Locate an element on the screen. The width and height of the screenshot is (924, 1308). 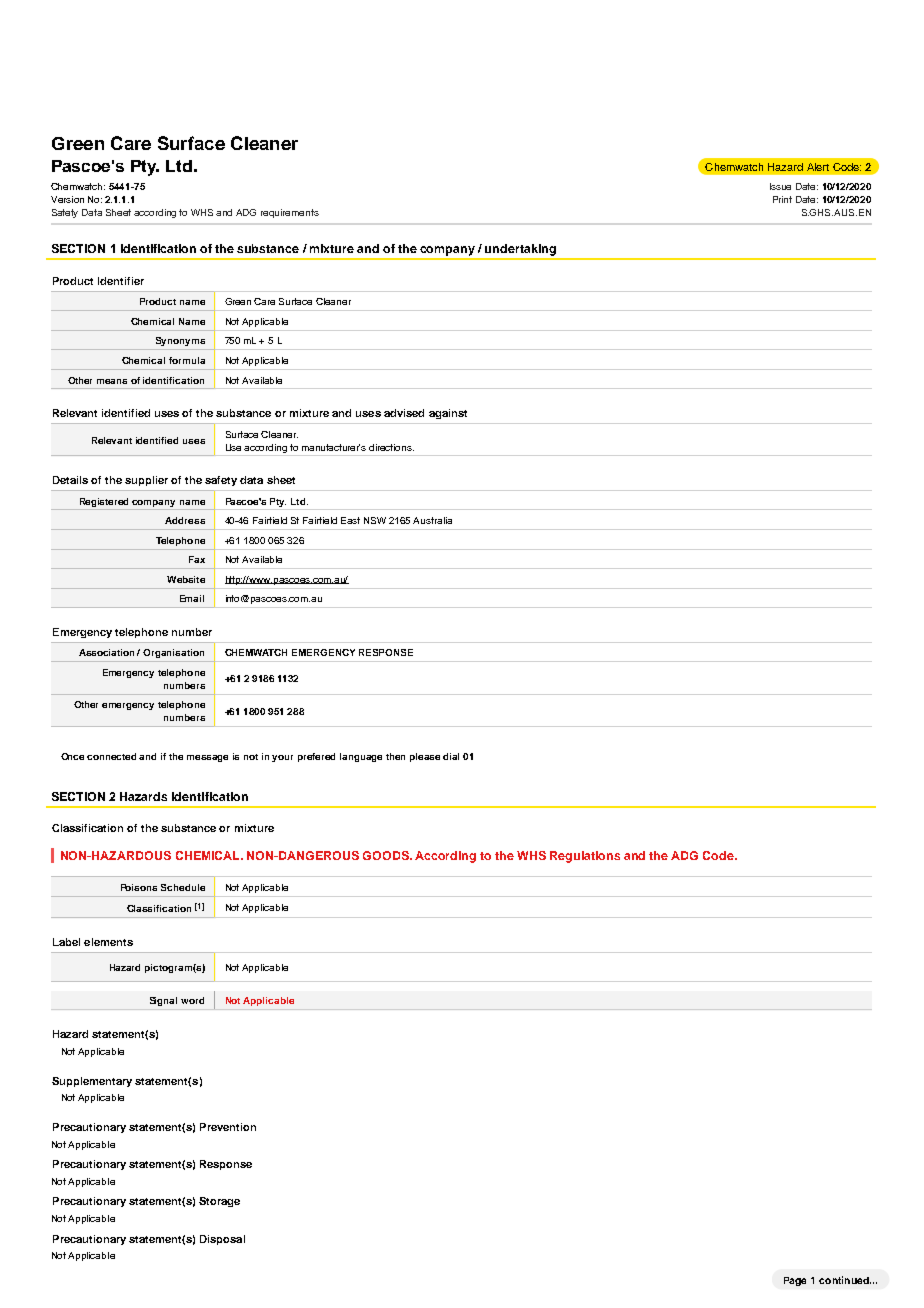
Print is located at coordinates (782, 199).
